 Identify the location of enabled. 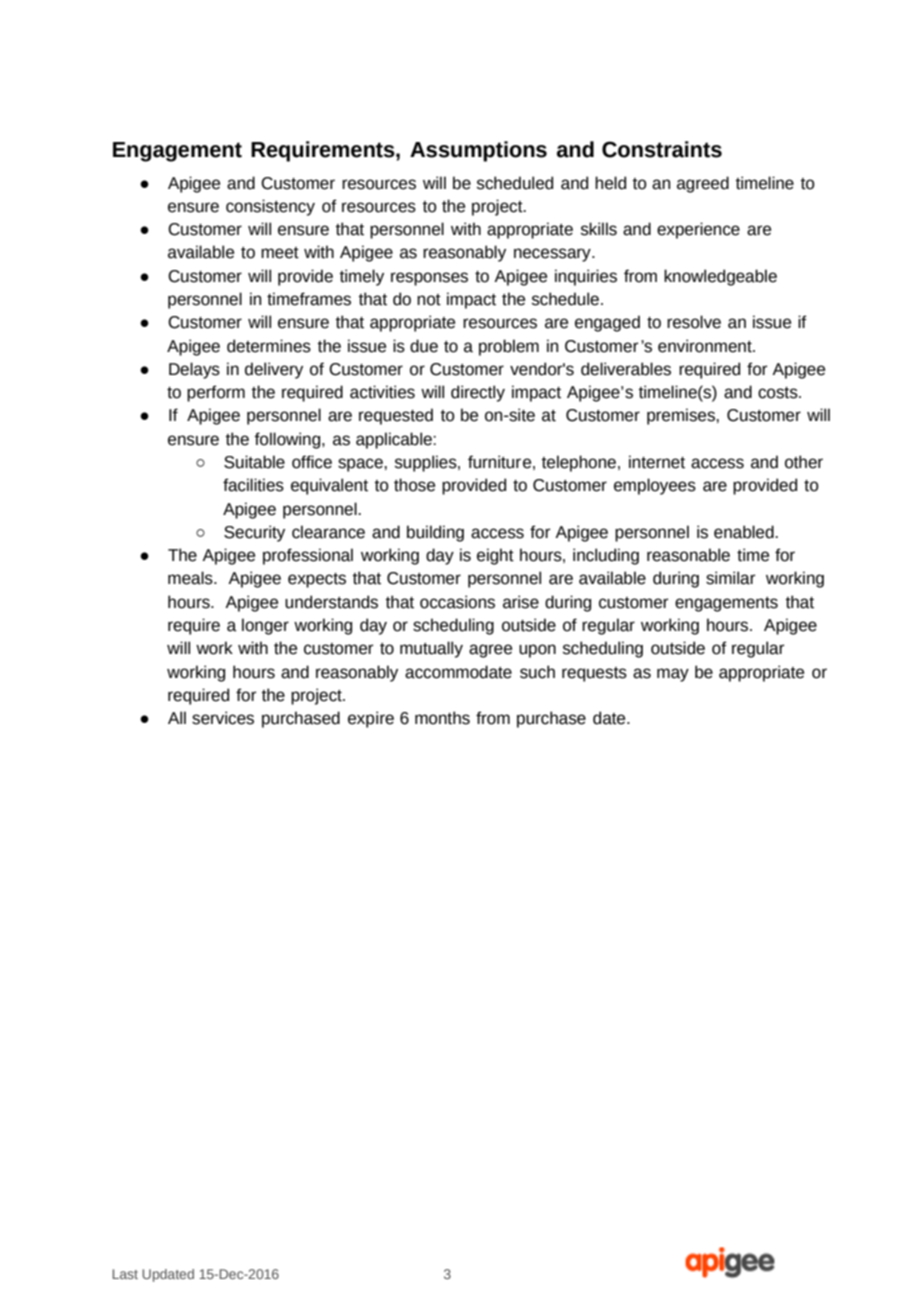
(745, 532).
